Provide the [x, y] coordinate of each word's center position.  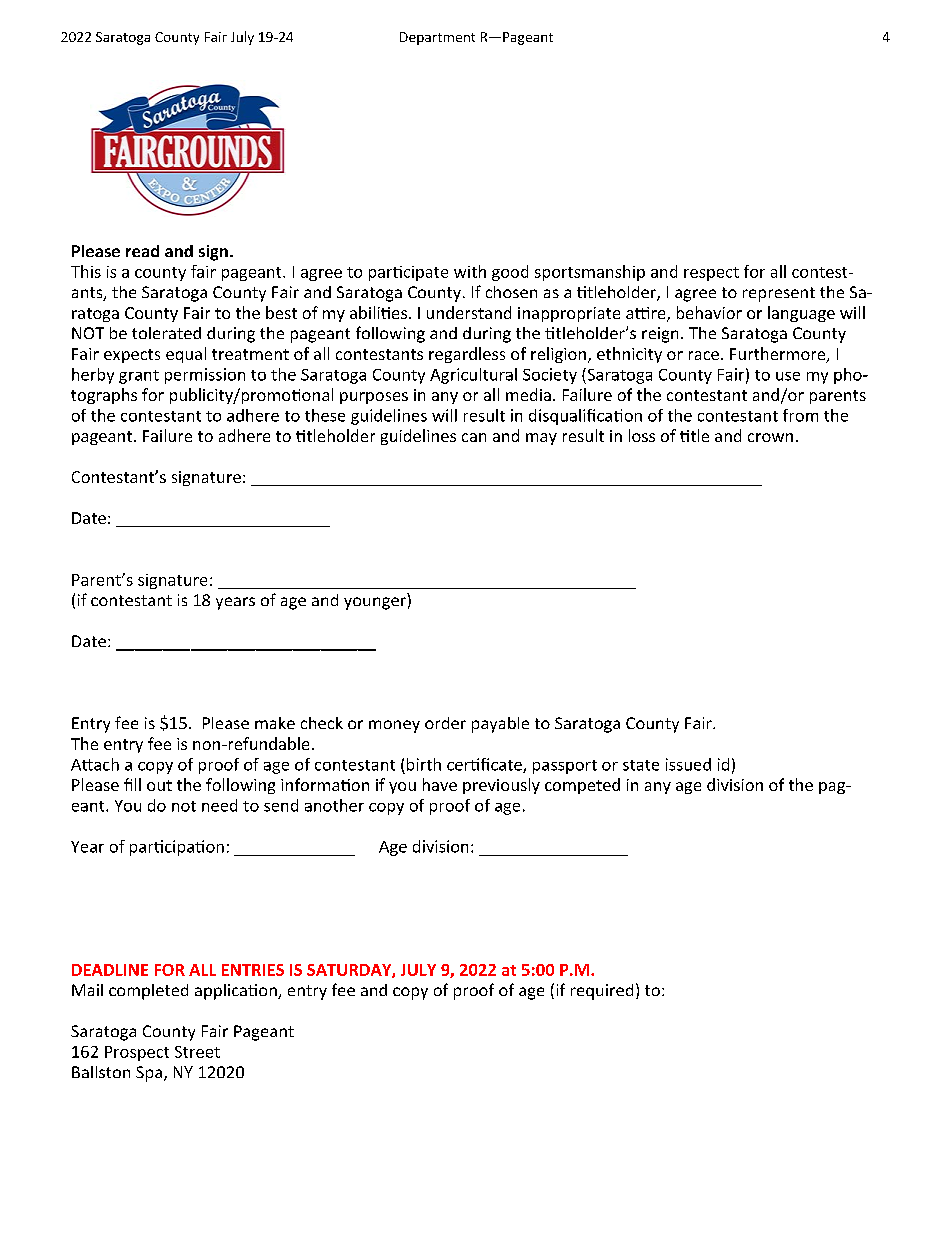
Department [437, 38]
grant [139, 377]
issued [688, 764]
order [445, 723]
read [142, 251]
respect [711, 274]
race [704, 355]
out [159, 785]
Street [197, 1052]
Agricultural [473, 376]
